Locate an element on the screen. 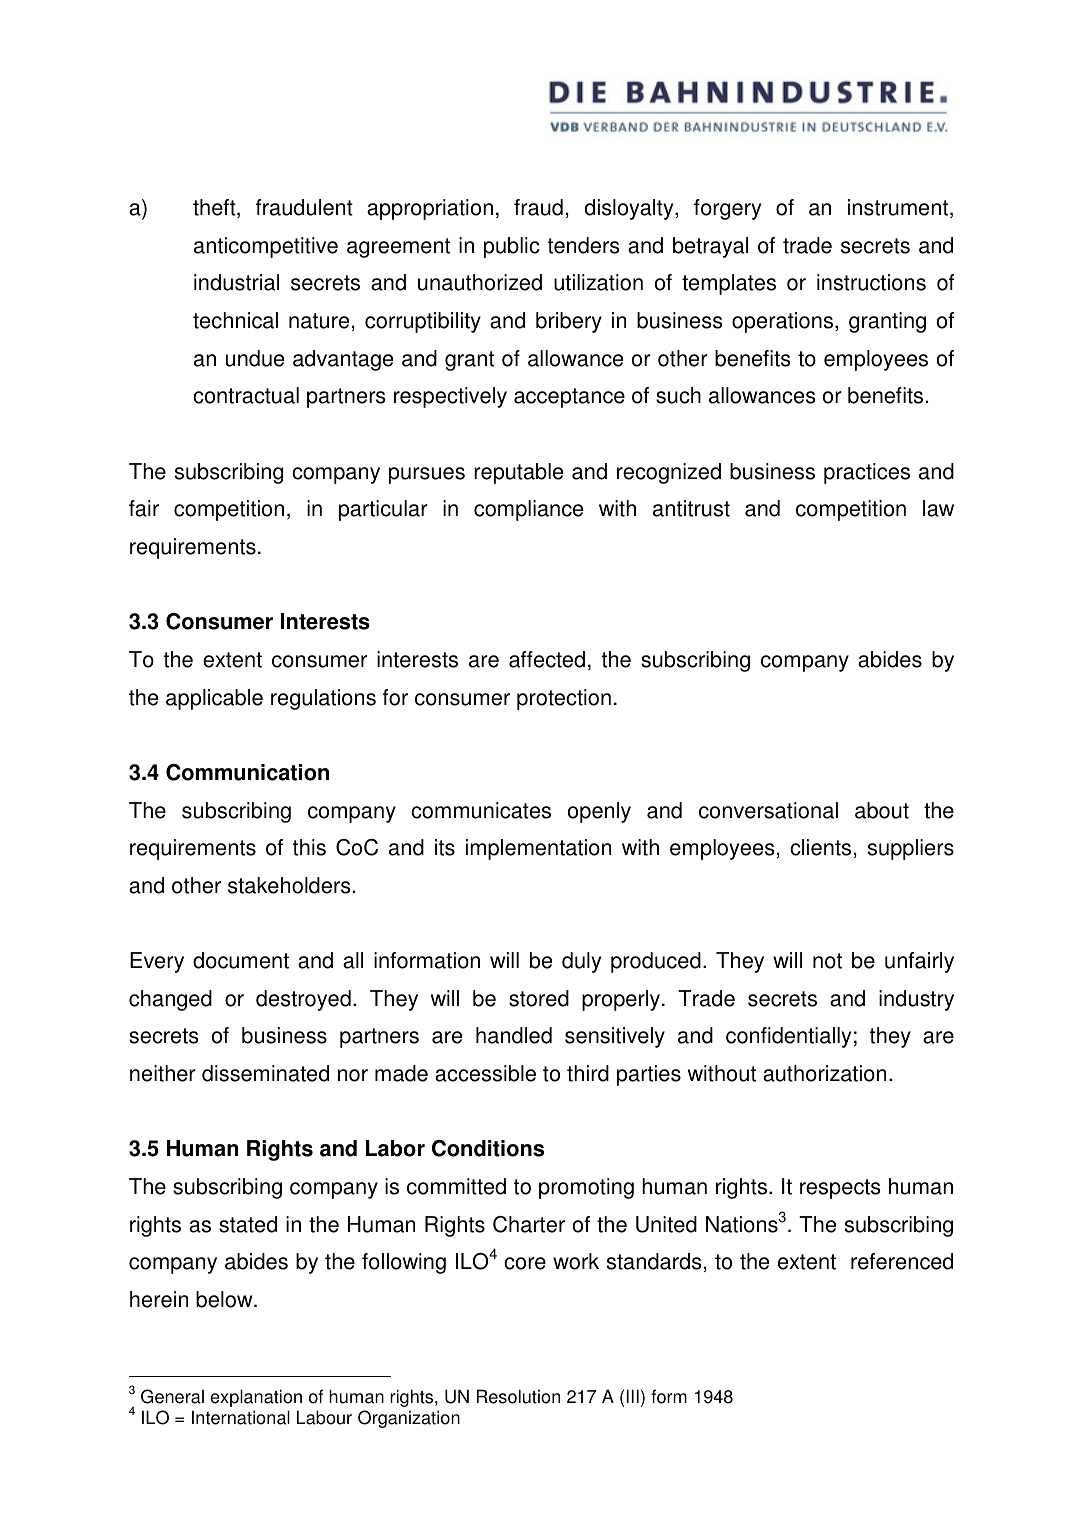  stored is located at coordinates (539, 998).
